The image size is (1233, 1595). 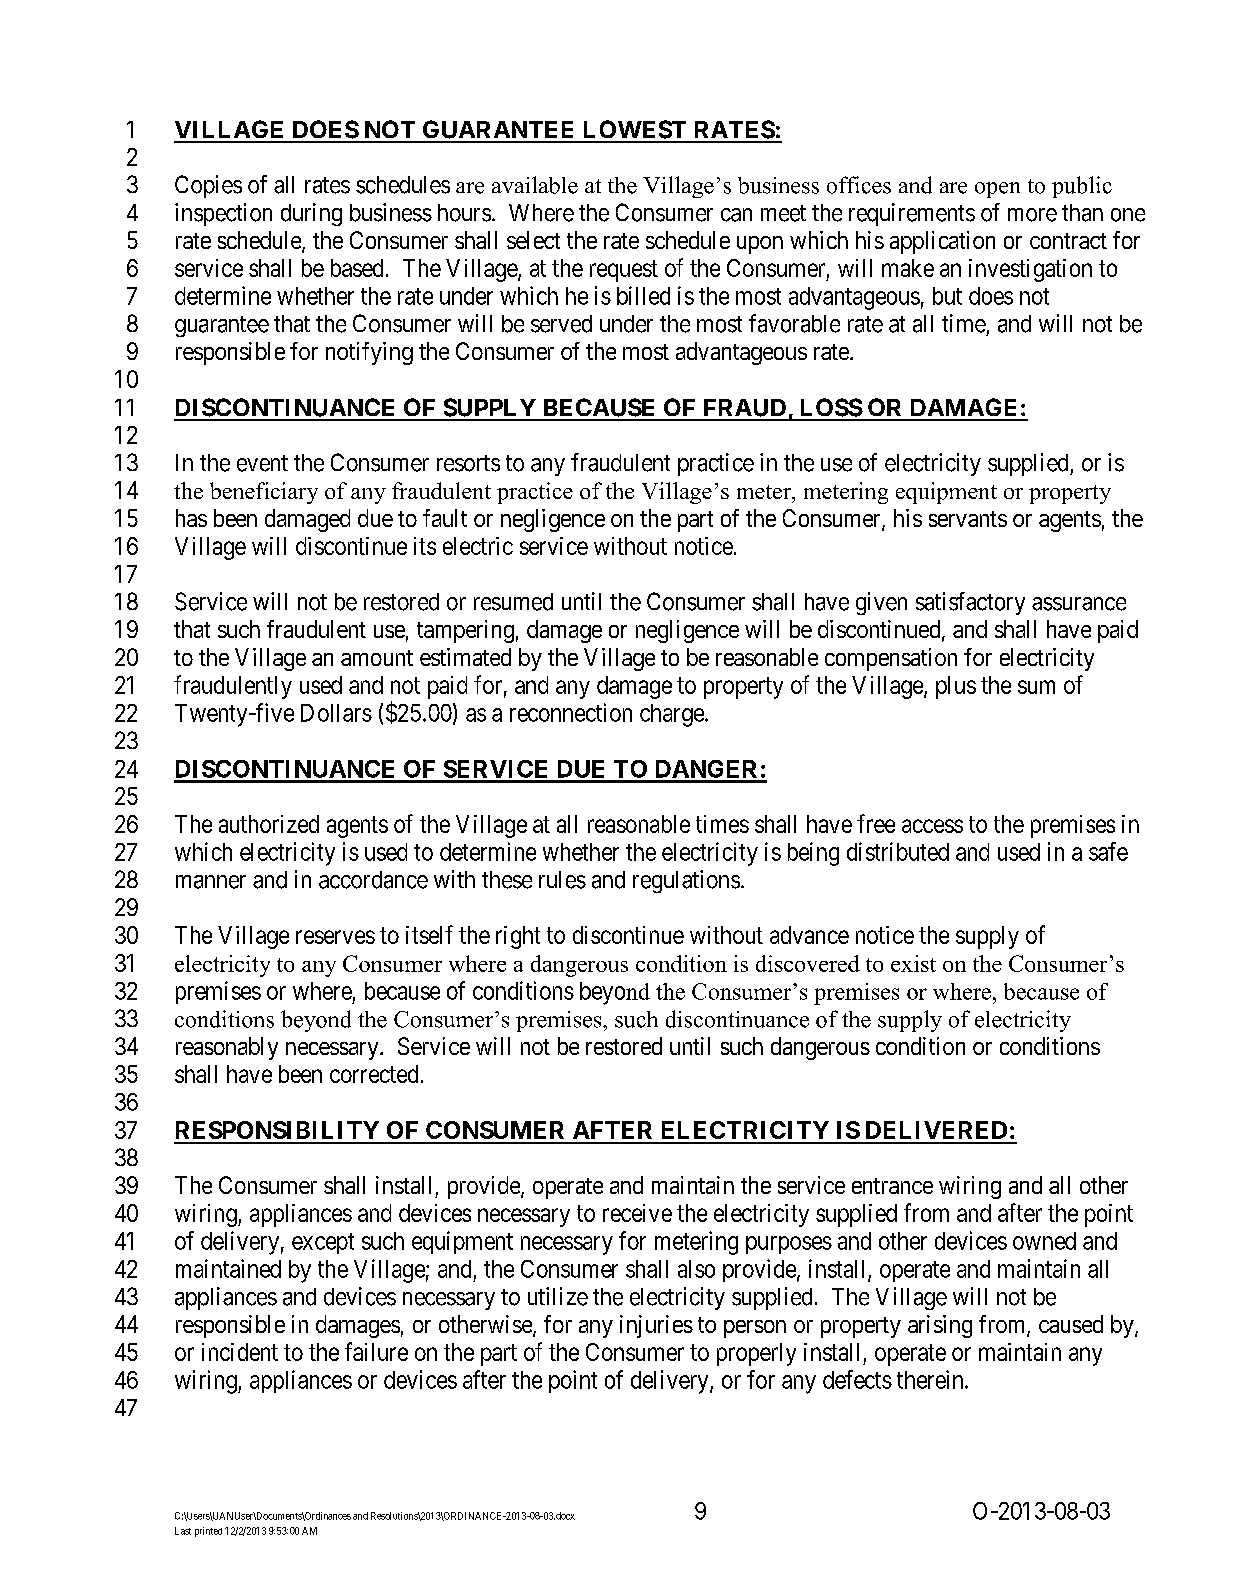 What do you see at coordinates (227, 1048) in the screenshot?
I see `reasonably` at bounding box center [227, 1048].
